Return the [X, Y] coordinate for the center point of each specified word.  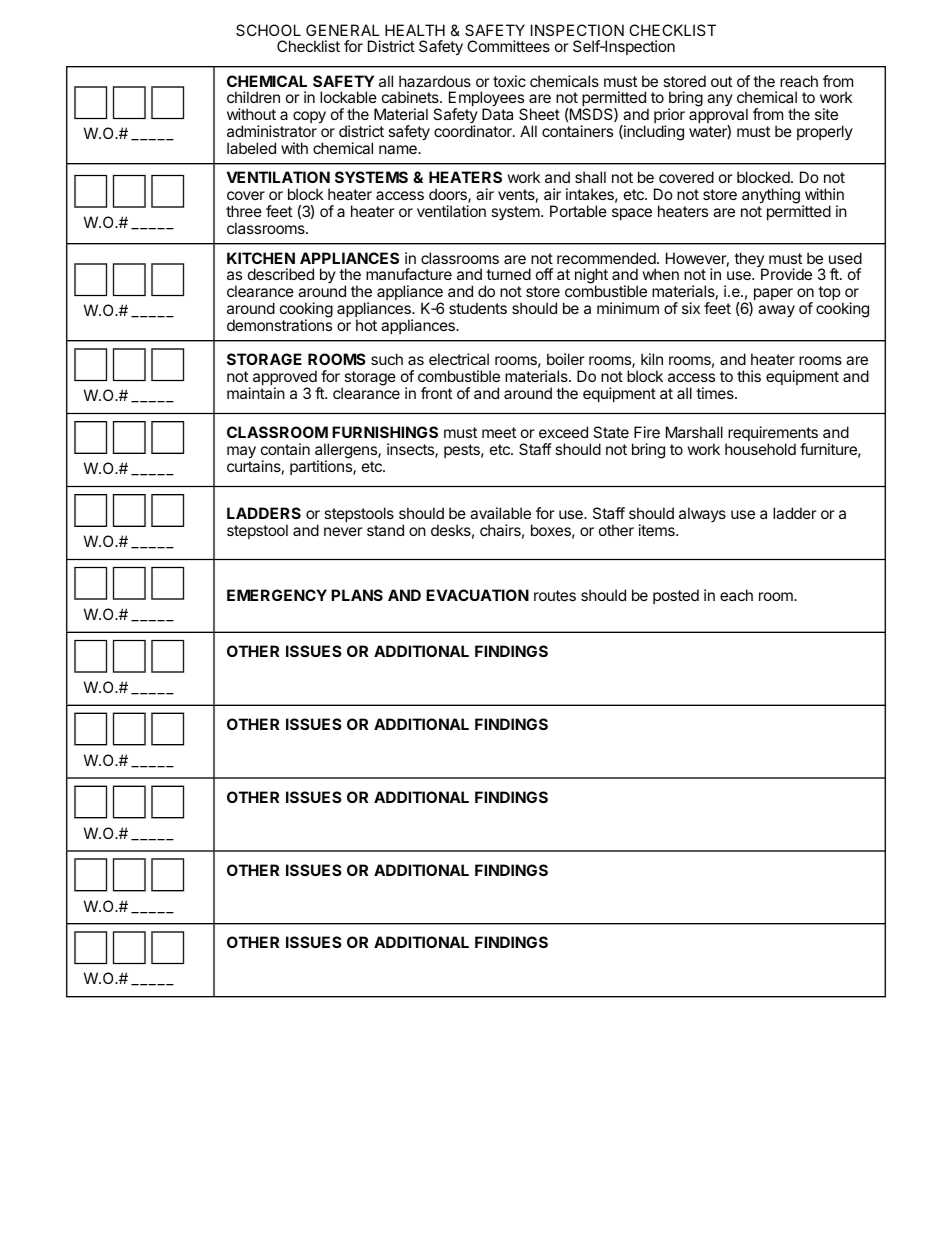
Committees [508, 46]
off [544, 274]
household [760, 449]
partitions [322, 467]
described [281, 274]
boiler [566, 359]
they [750, 261]
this [749, 376]
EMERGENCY [277, 595]
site [826, 114]
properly [825, 132]
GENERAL [343, 30]
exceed [563, 432]
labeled [251, 148]
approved [284, 379]
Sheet [539, 114]
